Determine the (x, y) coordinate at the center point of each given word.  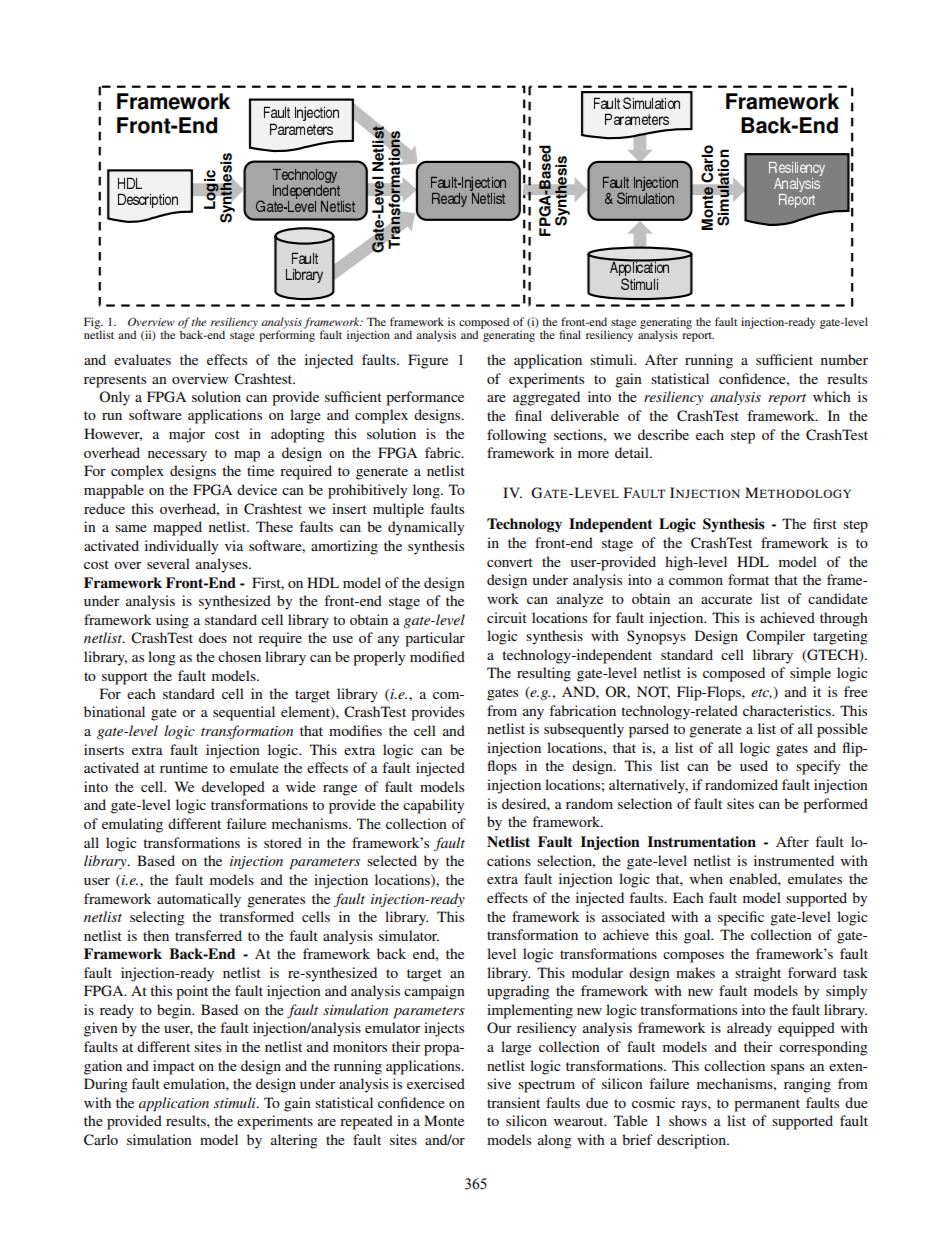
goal (698, 936)
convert (510, 562)
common (696, 581)
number (844, 359)
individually (181, 547)
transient (513, 1102)
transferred (208, 935)
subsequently (584, 730)
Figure (428, 361)
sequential (244, 713)
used (754, 765)
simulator (409, 935)
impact (174, 1067)
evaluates (142, 359)
